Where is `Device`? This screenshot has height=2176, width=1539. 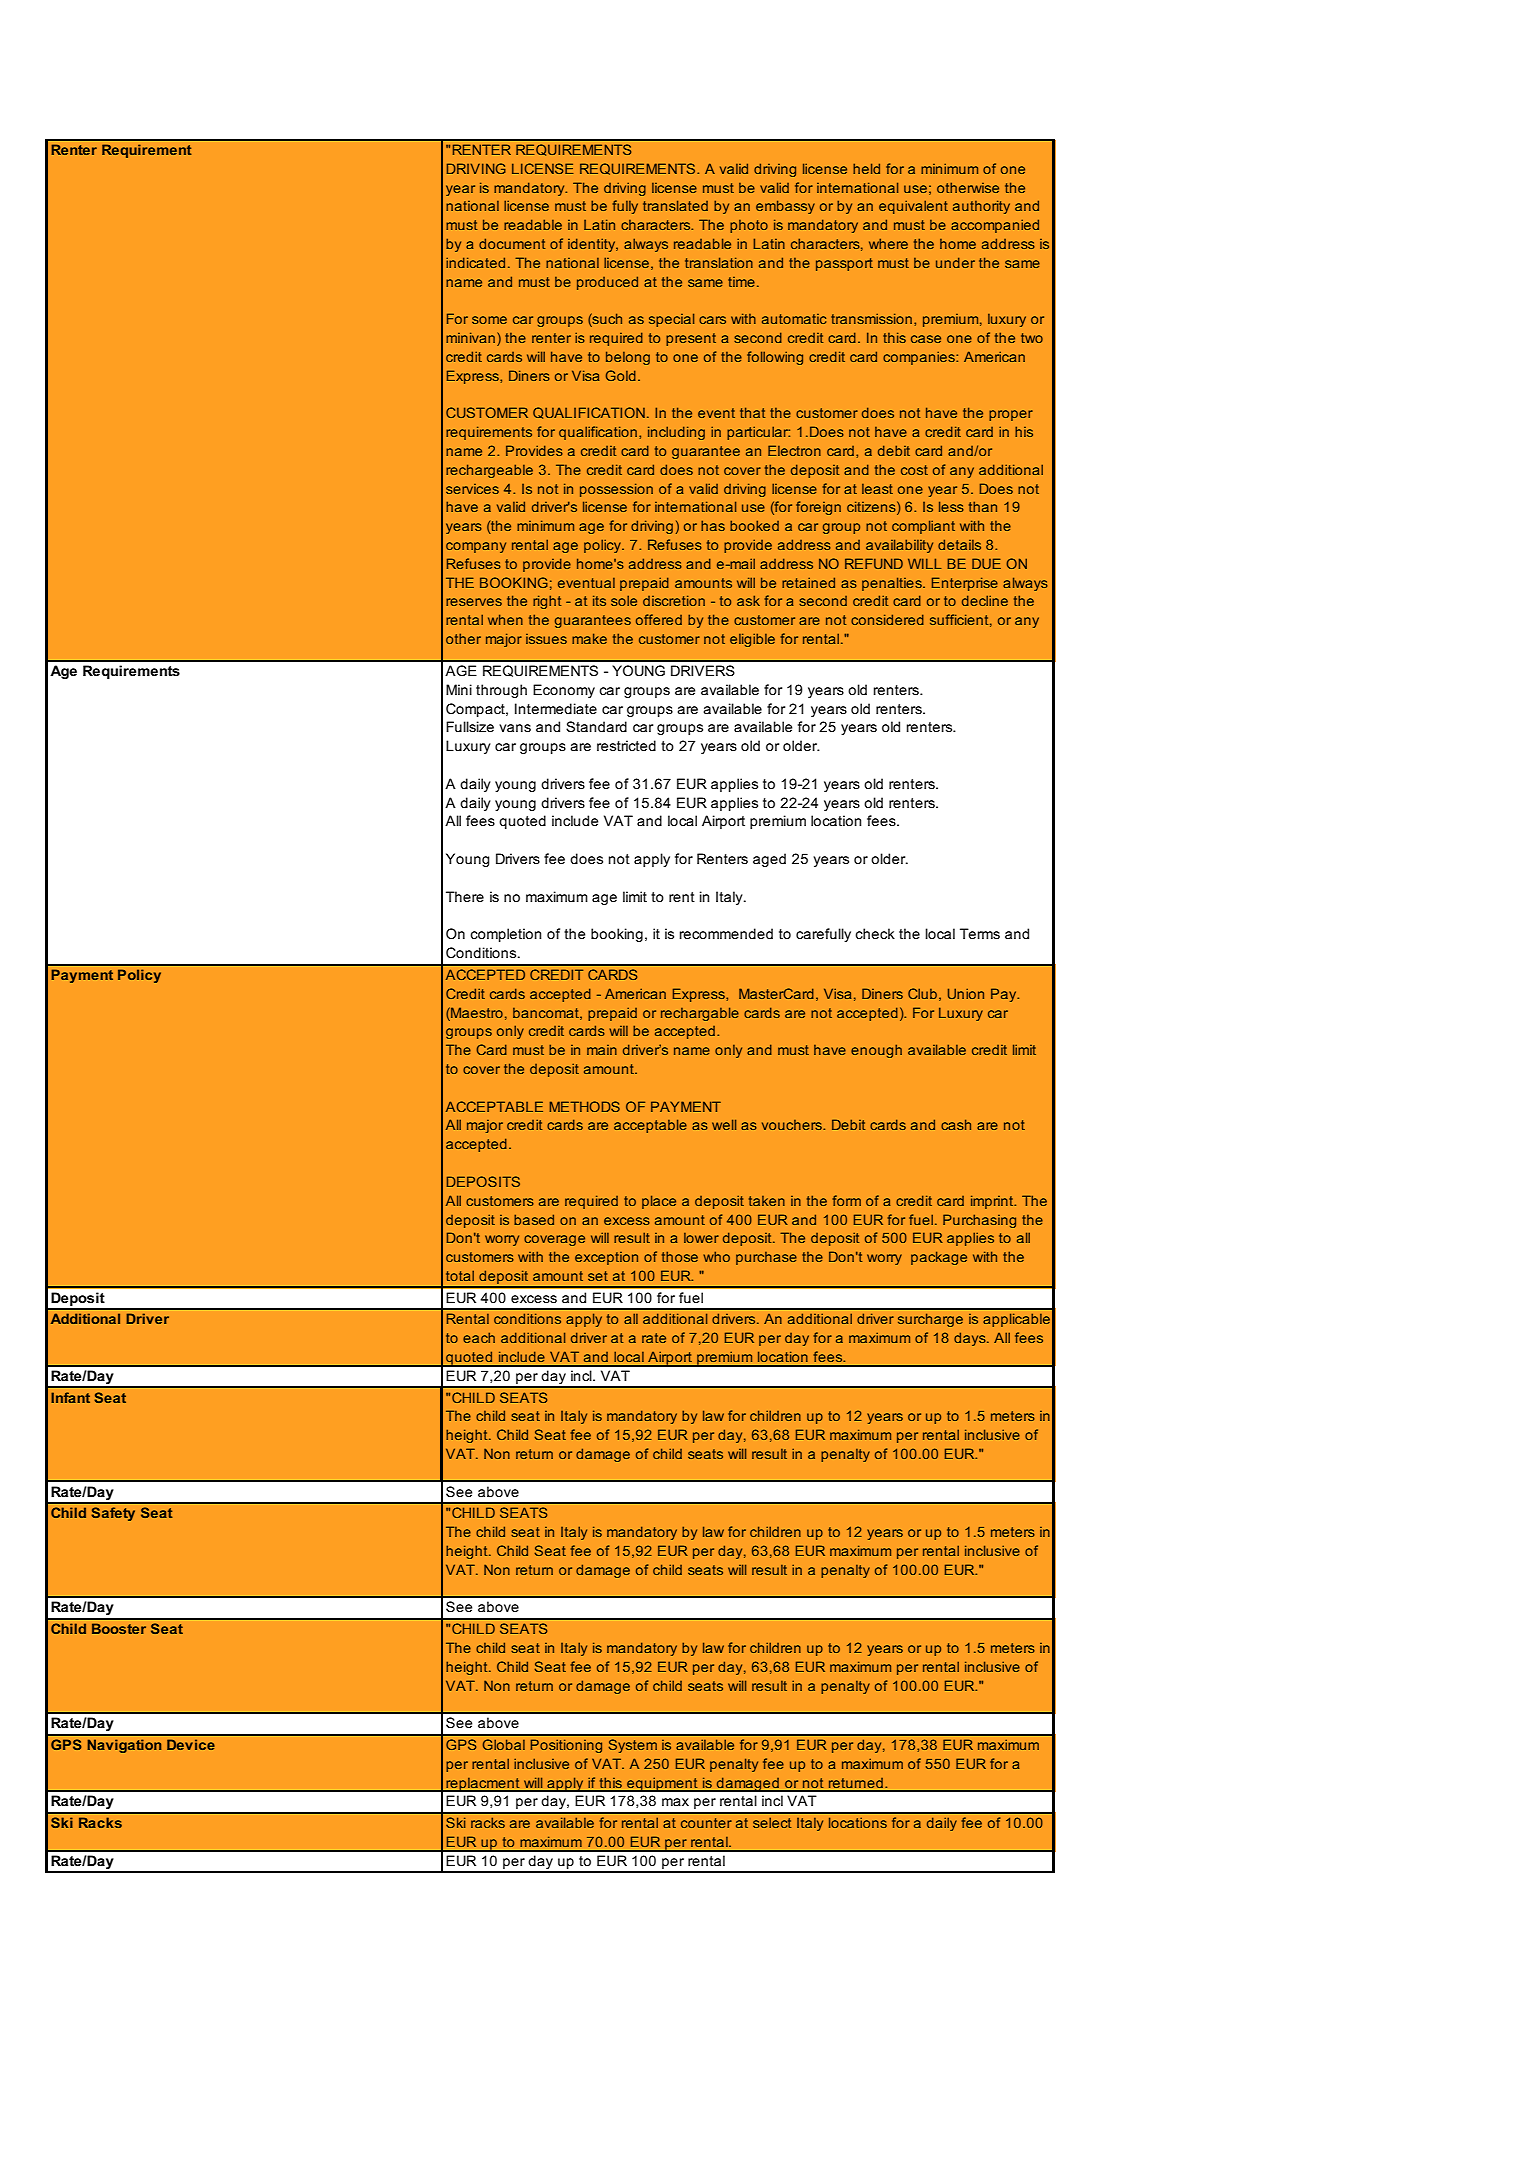 Device is located at coordinates (191, 1744).
